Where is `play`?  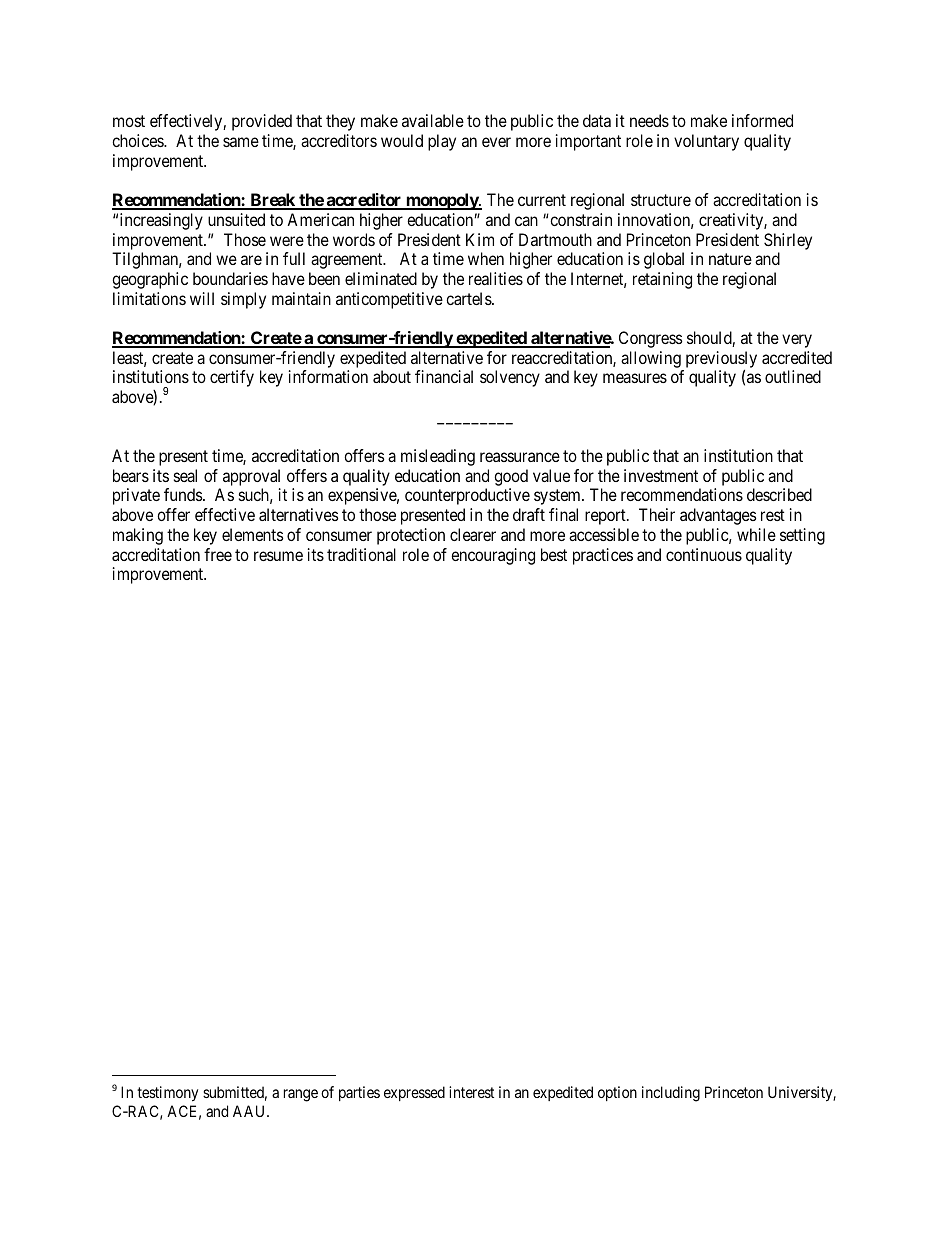 play is located at coordinates (442, 142).
